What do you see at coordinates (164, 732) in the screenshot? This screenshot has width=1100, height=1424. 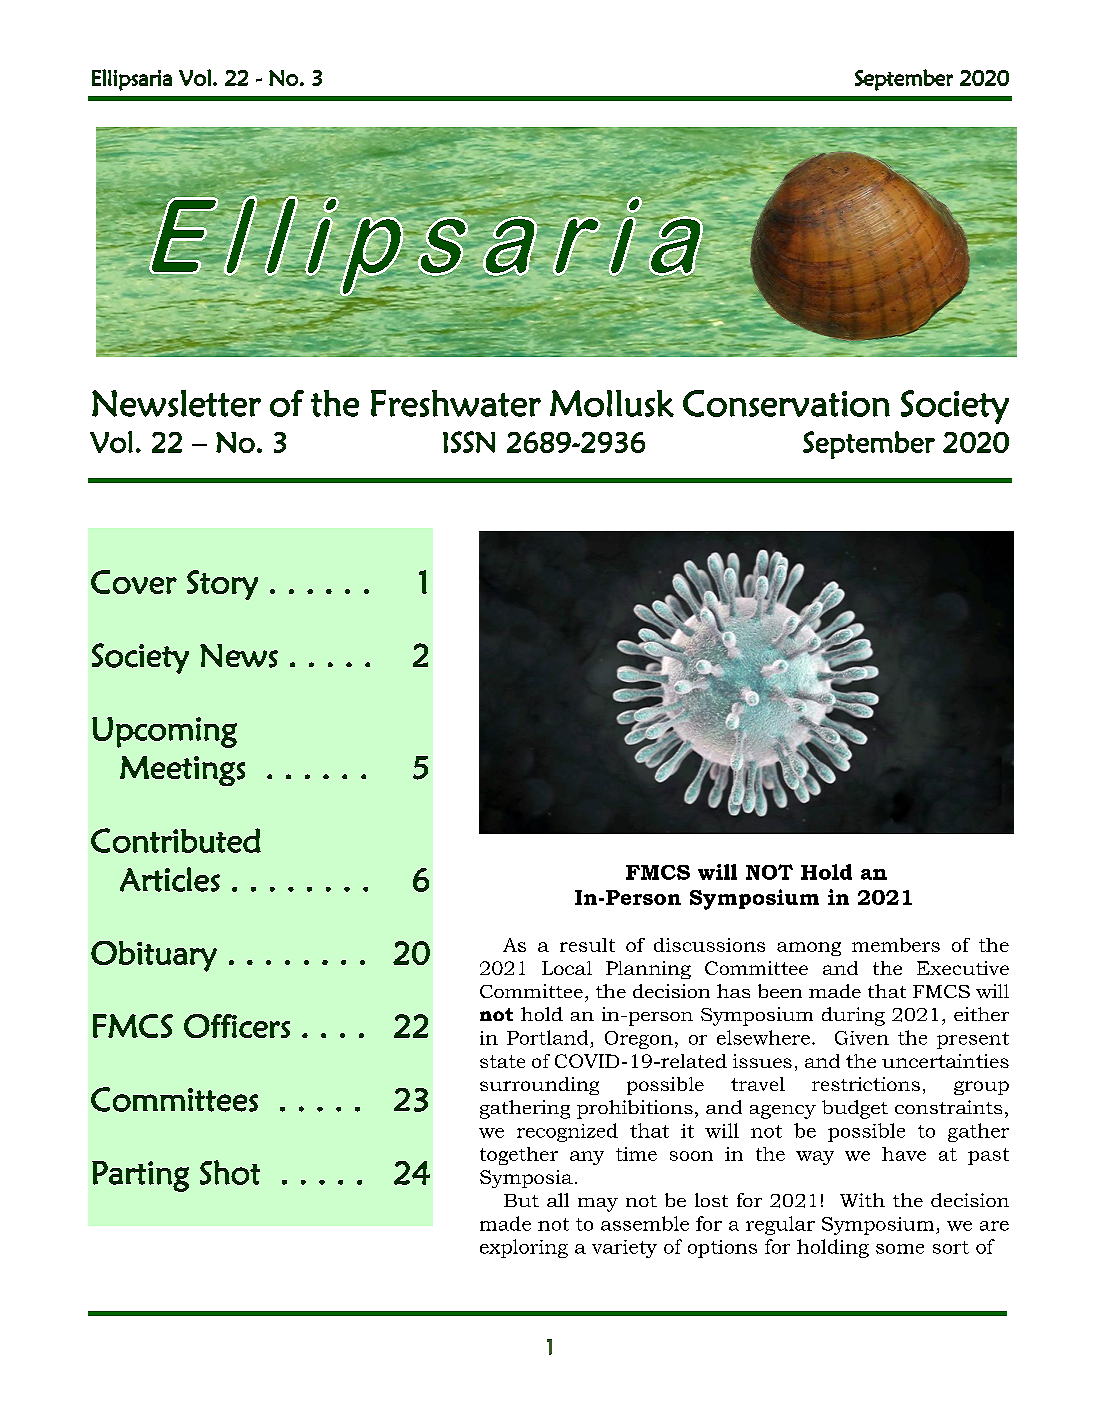 I see `Upcoming` at bounding box center [164, 732].
